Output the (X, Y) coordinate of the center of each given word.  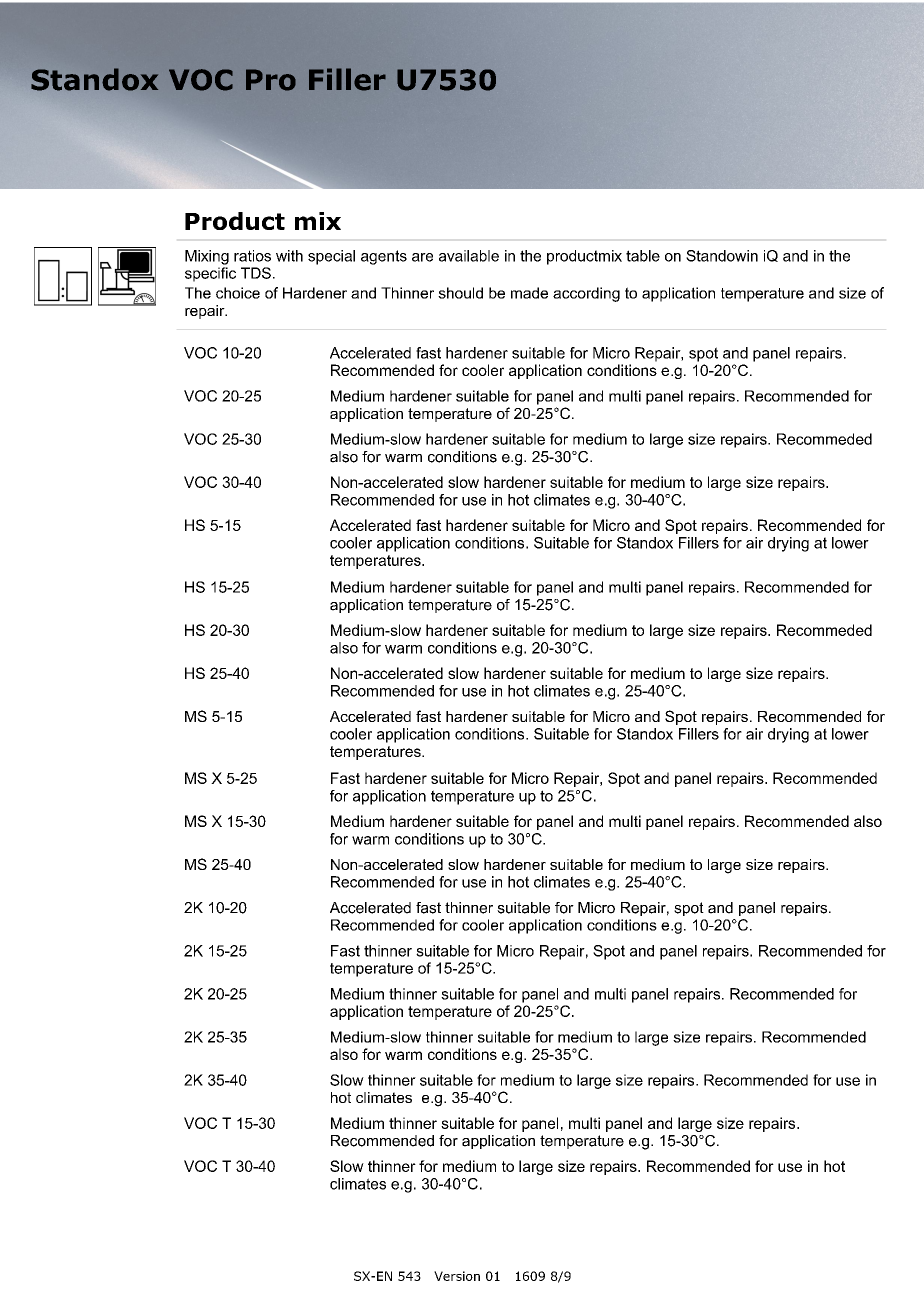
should (460, 293)
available (469, 256)
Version (457, 1276)
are (422, 257)
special (331, 257)
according (586, 294)
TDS (256, 273)
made (529, 293)
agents (384, 257)
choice (238, 293)
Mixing (207, 257)
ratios (252, 256)
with (289, 256)
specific (210, 274)
